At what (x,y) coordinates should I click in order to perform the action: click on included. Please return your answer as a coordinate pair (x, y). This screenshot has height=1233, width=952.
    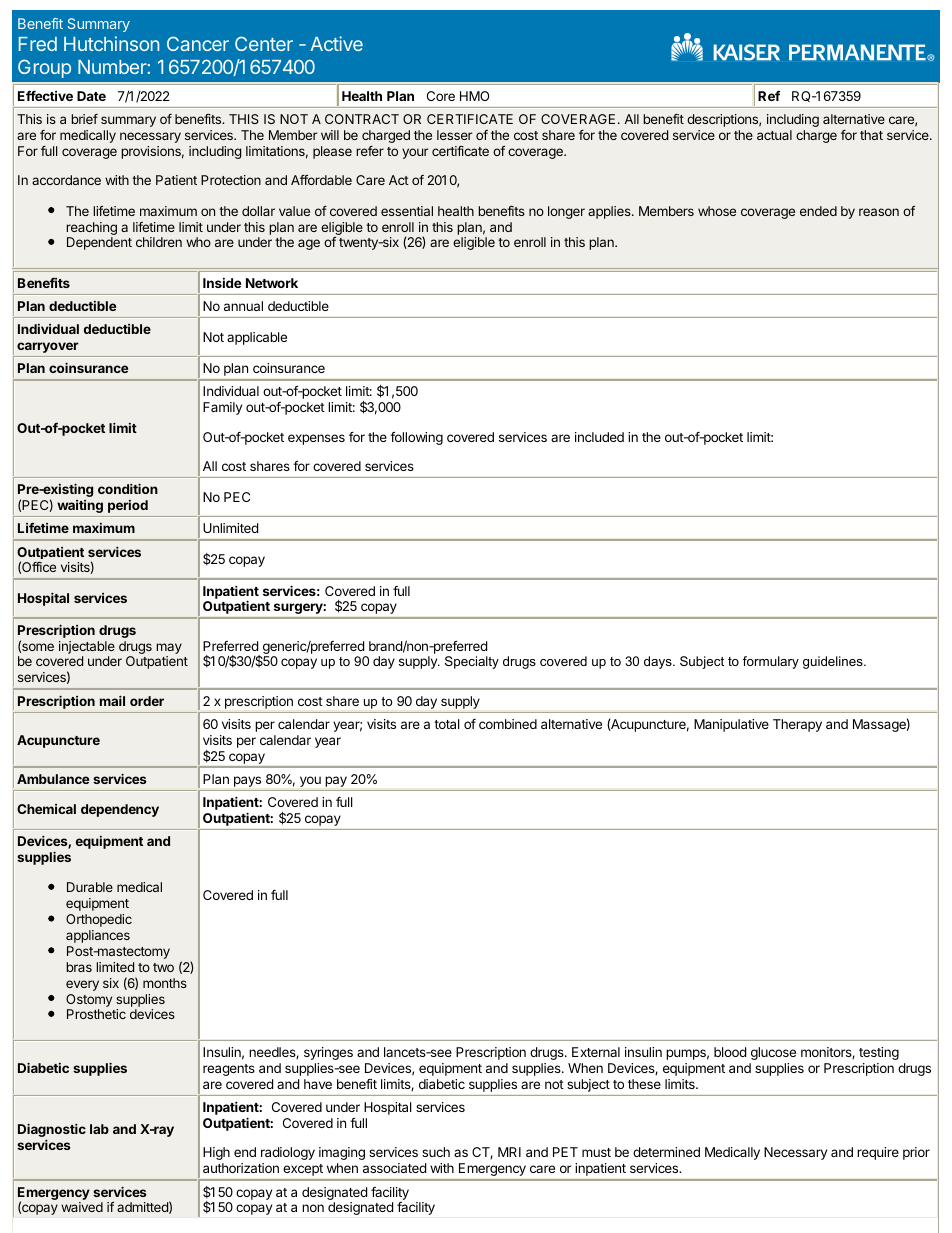
    Looking at the image, I should click on (599, 437).
